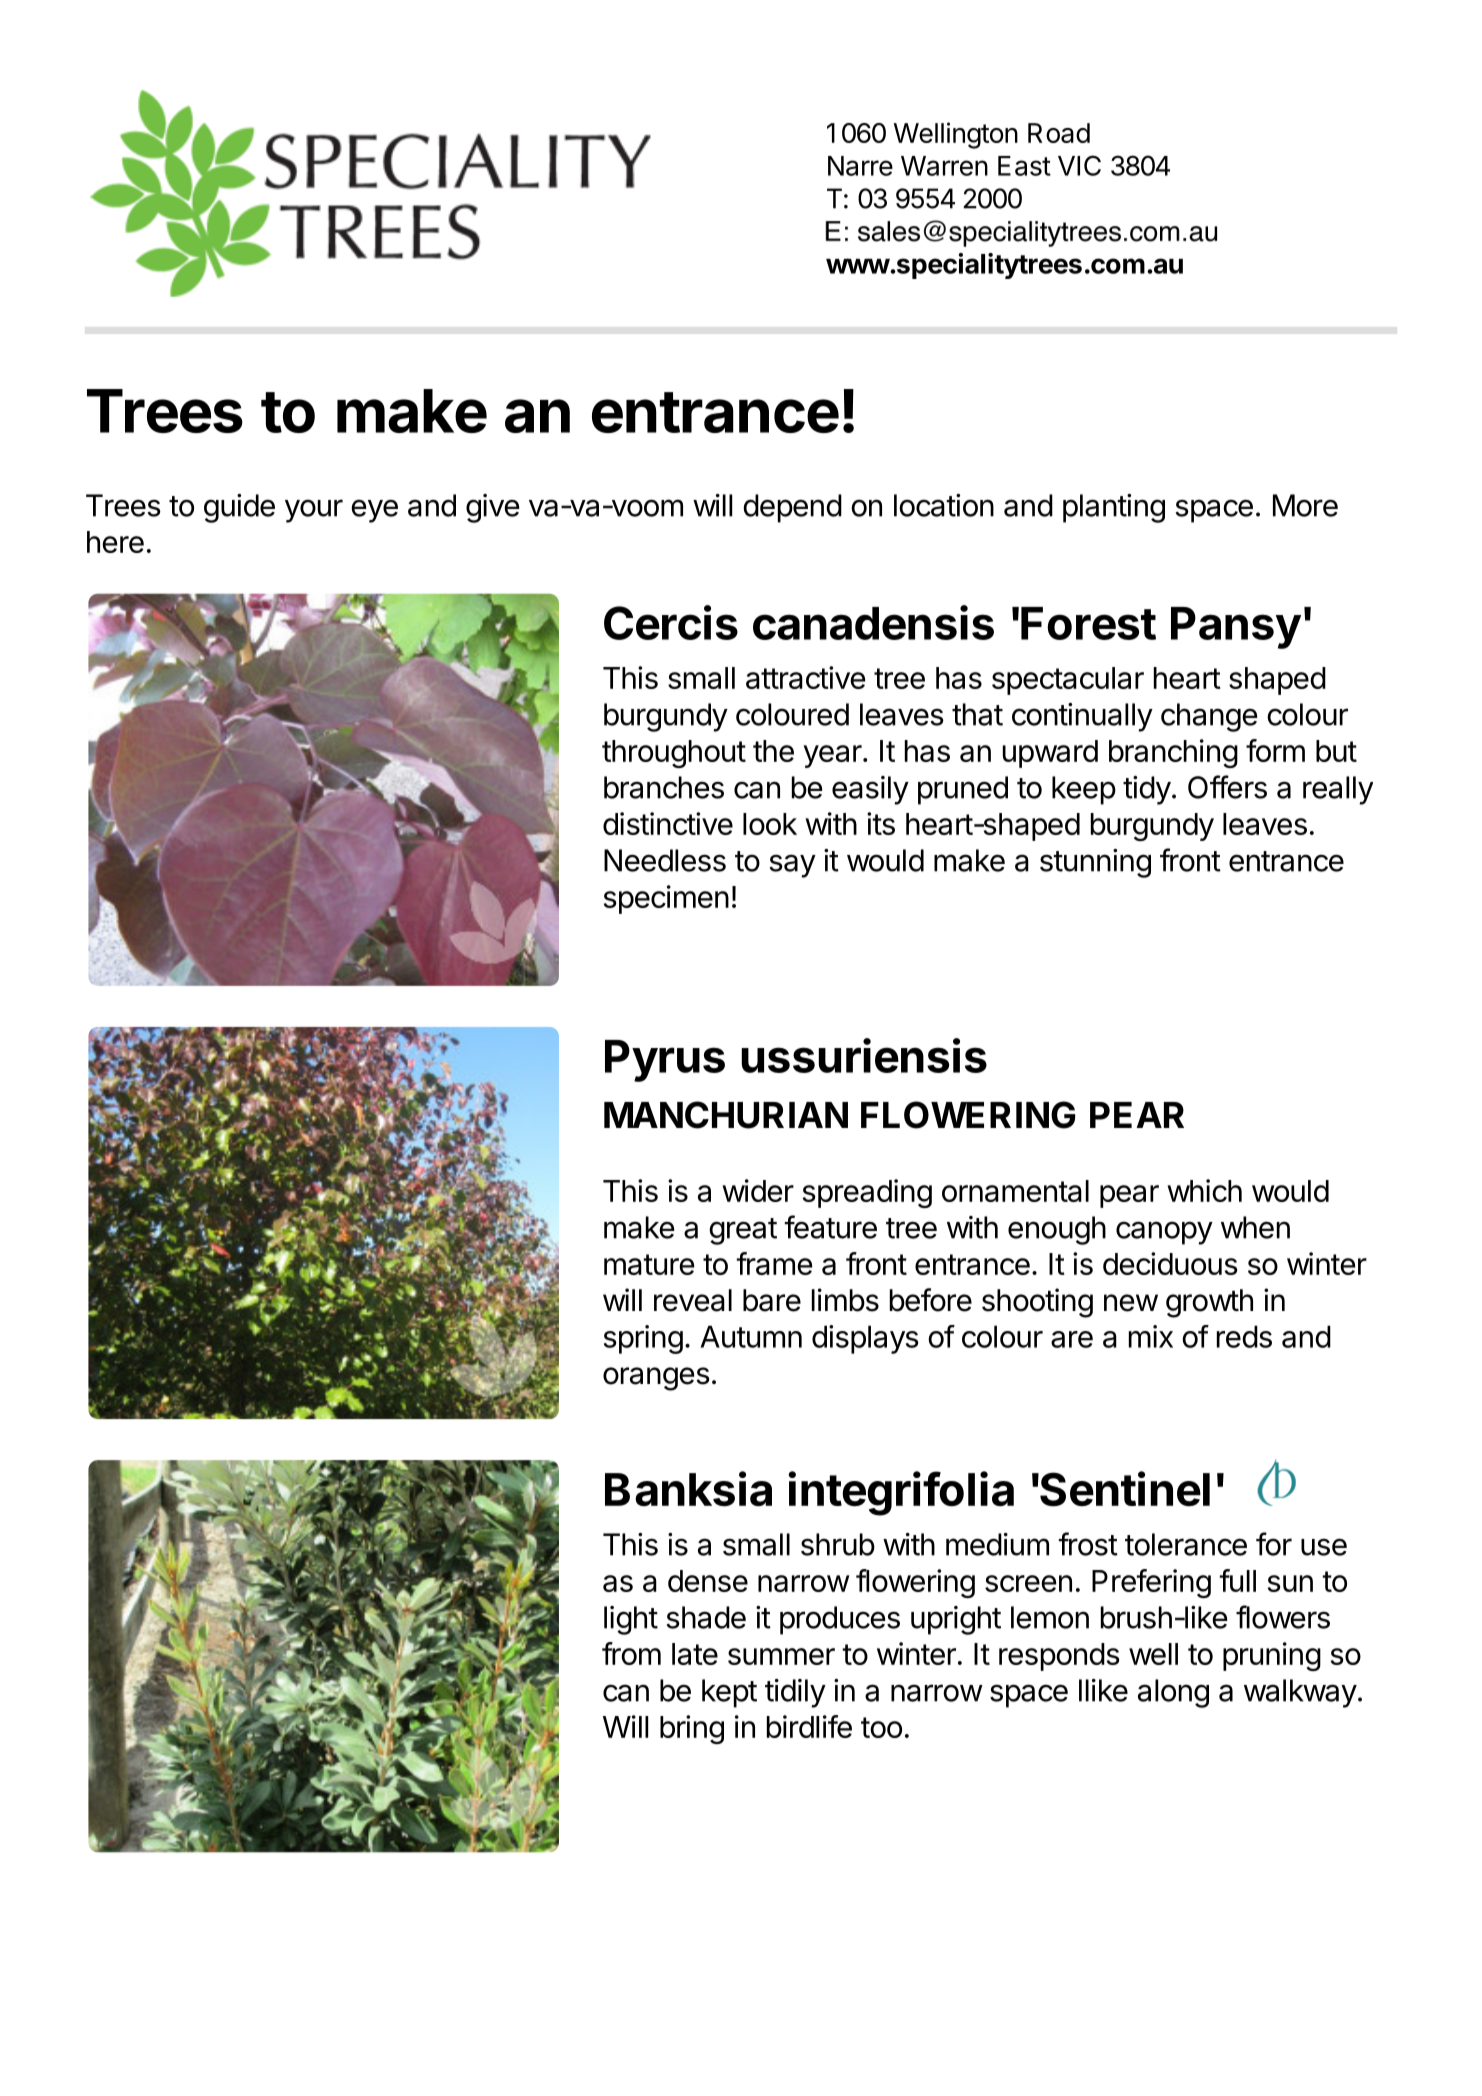 Image resolution: width=1482 pixels, height=2096 pixels. I want to click on MANCHURIAN, so click(726, 1115).
